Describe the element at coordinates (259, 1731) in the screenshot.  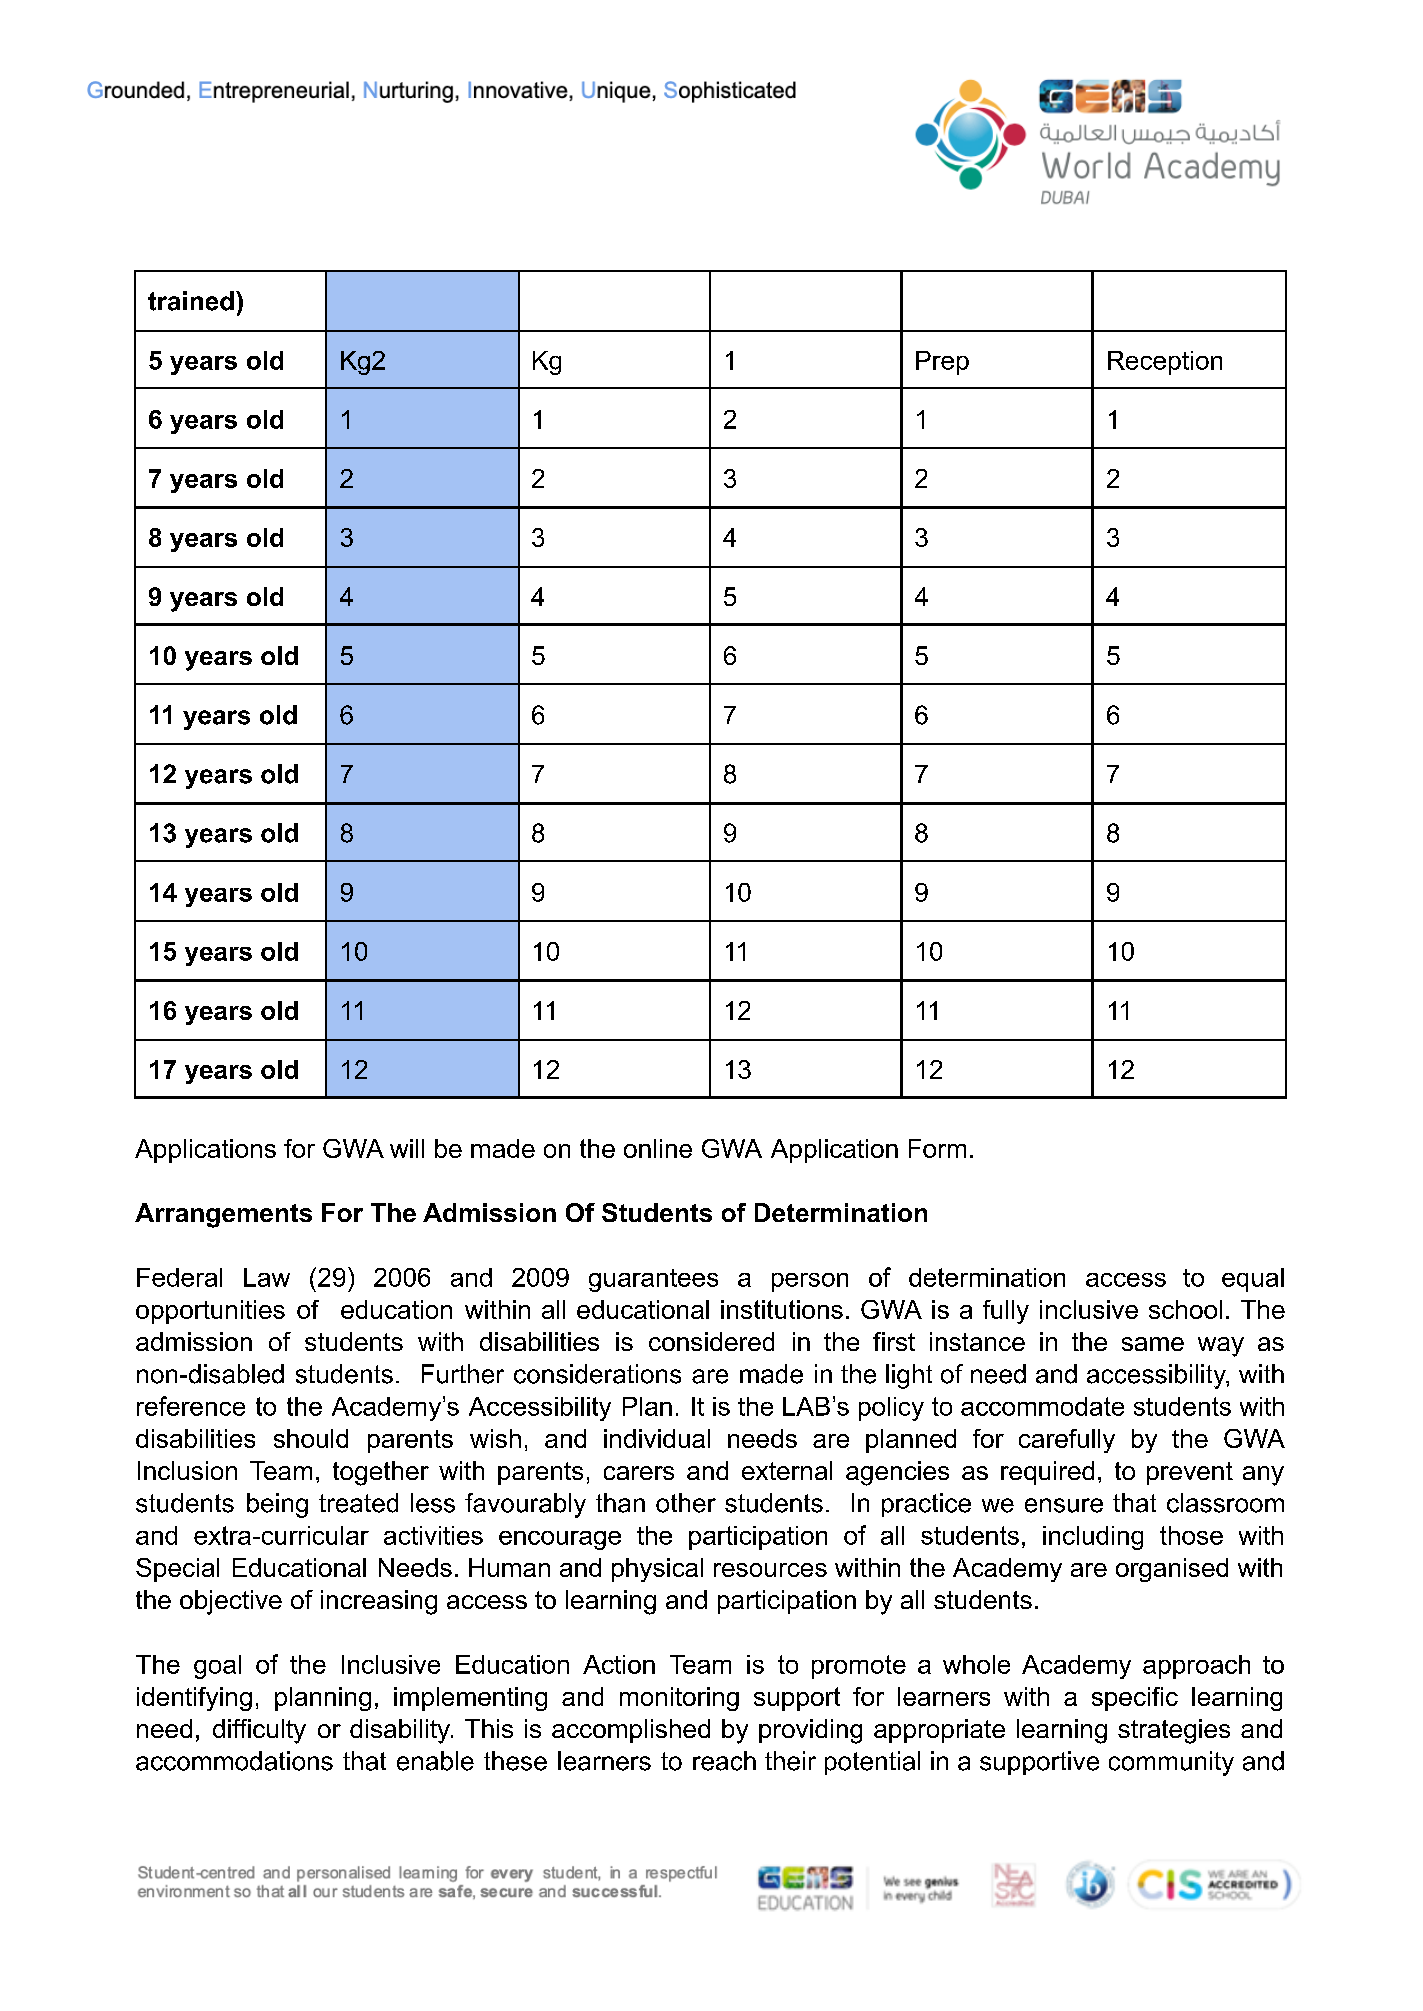
I see `difficulty` at that location.
